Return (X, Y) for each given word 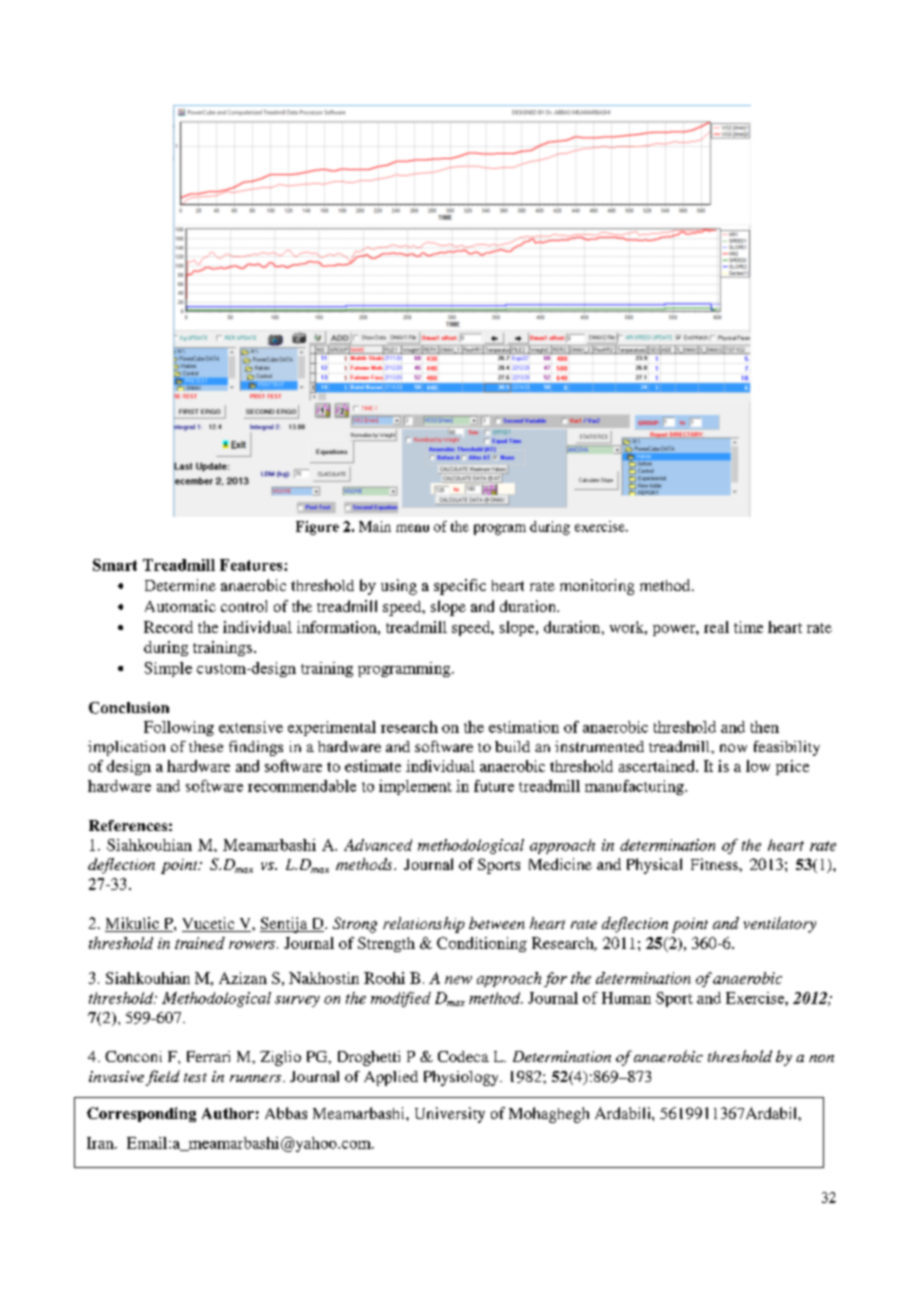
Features (252, 565)
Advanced (378, 845)
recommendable (302, 786)
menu (412, 528)
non (821, 1058)
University (450, 1115)
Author (228, 1113)
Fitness (715, 864)
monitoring (597, 587)
